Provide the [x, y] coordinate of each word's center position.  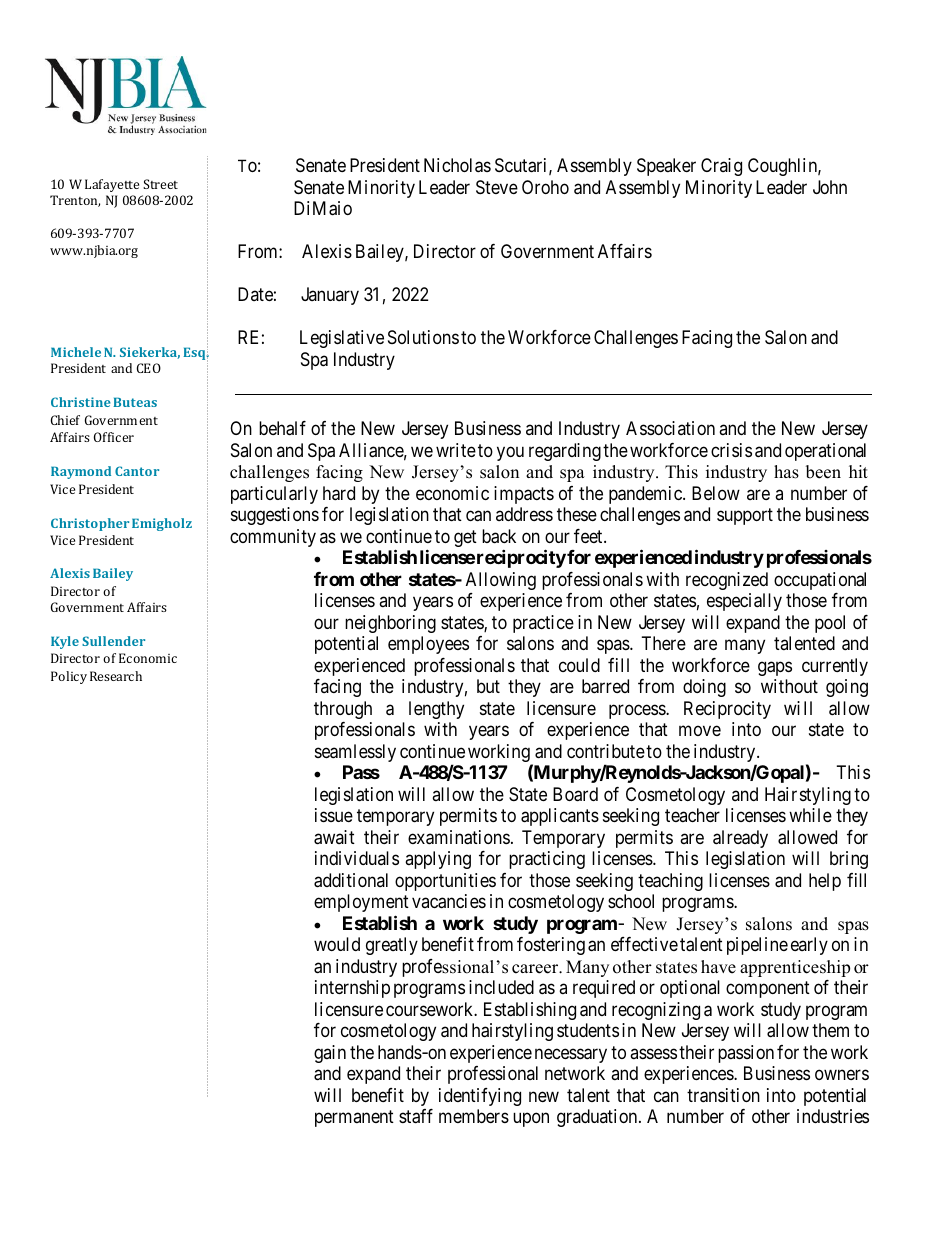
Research [116, 676]
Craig [721, 167]
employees [428, 645]
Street [160, 184]
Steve [497, 187]
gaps [775, 668]
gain [330, 1054]
